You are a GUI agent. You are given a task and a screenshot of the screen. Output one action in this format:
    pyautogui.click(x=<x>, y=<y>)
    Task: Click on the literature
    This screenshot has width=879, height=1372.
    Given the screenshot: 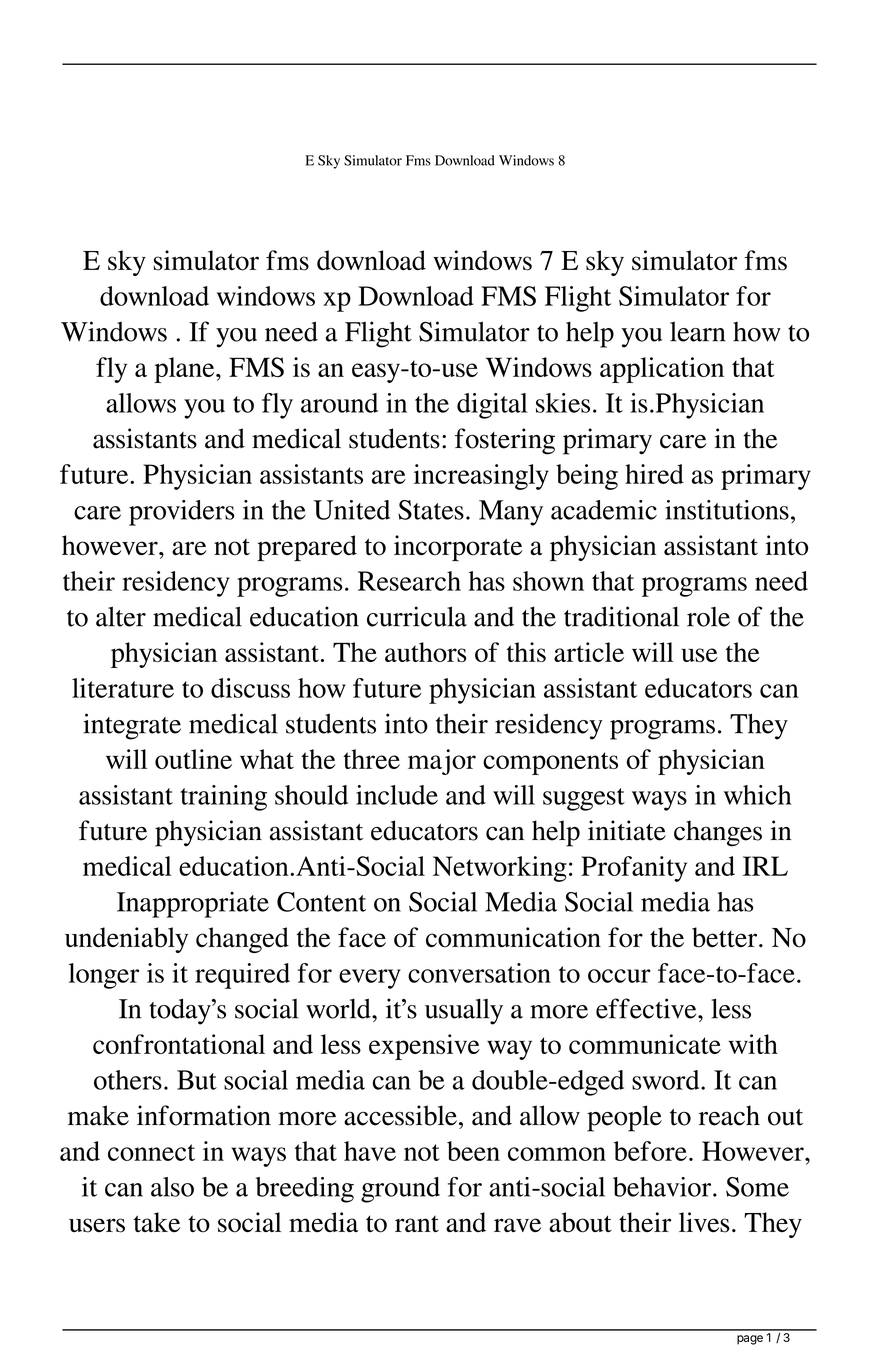 What is the action you would take?
    pyautogui.click(x=123, y=688)
